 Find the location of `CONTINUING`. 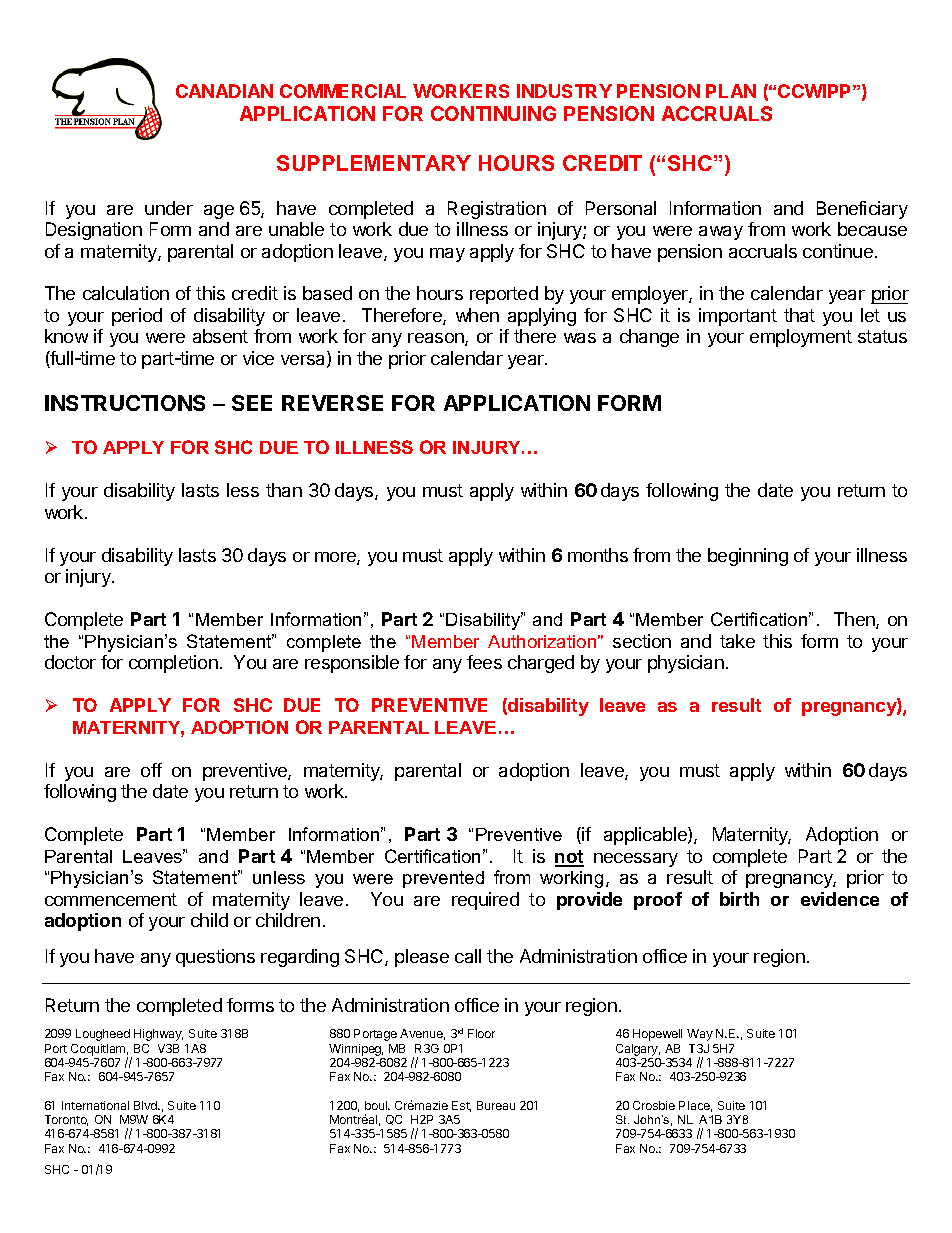

CONTINUING is located at coordinates (493, 113).
